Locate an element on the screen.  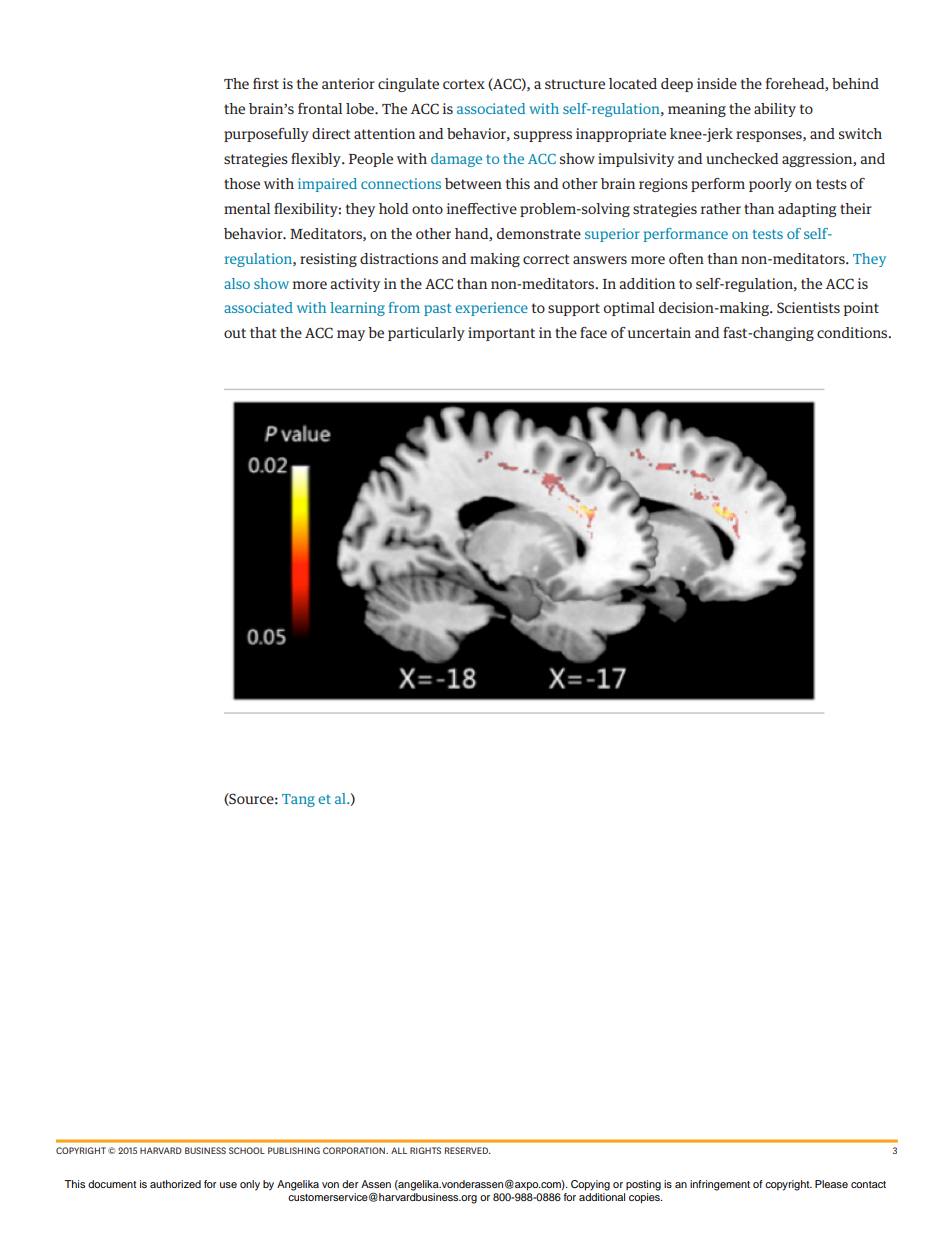
RESERVED is located at coordinates (468, 1150).
